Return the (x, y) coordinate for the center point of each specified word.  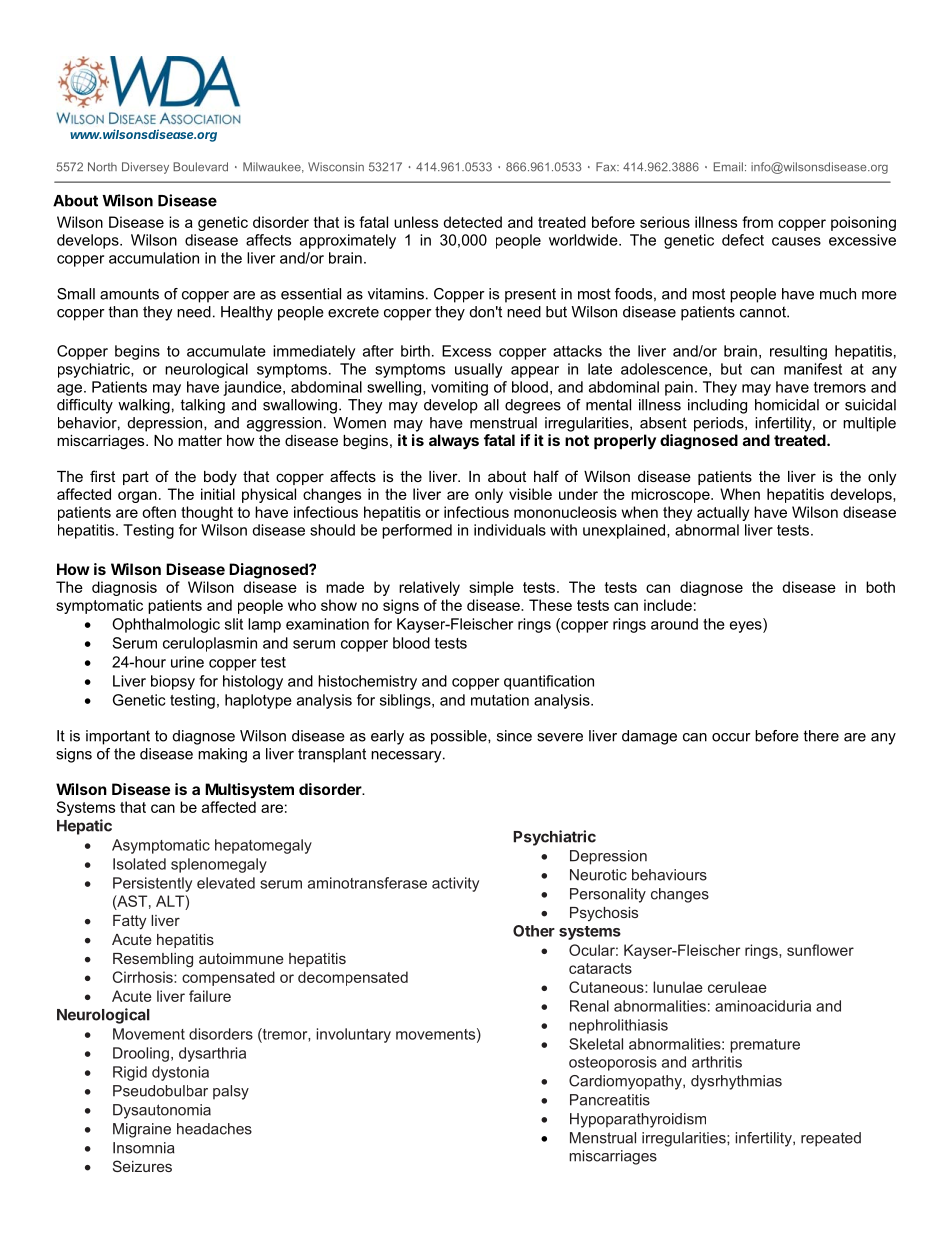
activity (455, 884)
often (159, 512)
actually (723, 513)
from (757, 222)
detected (472, 222)
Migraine (142, 1130)
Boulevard (200, 167)
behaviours (669, 875)
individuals (510, 530)
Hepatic (84, 827)
